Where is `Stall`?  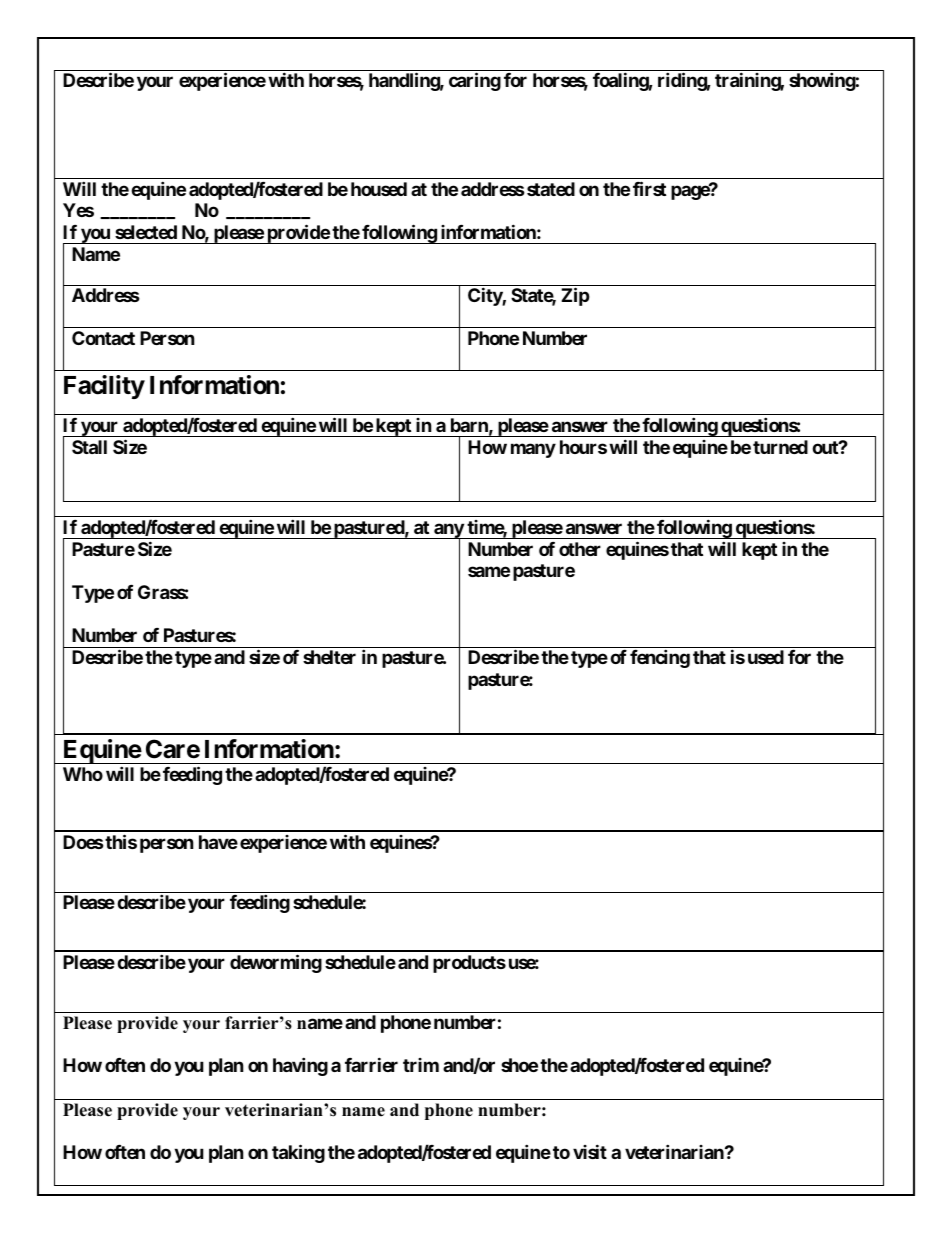 Stall is located at coordinates (89, 447).
